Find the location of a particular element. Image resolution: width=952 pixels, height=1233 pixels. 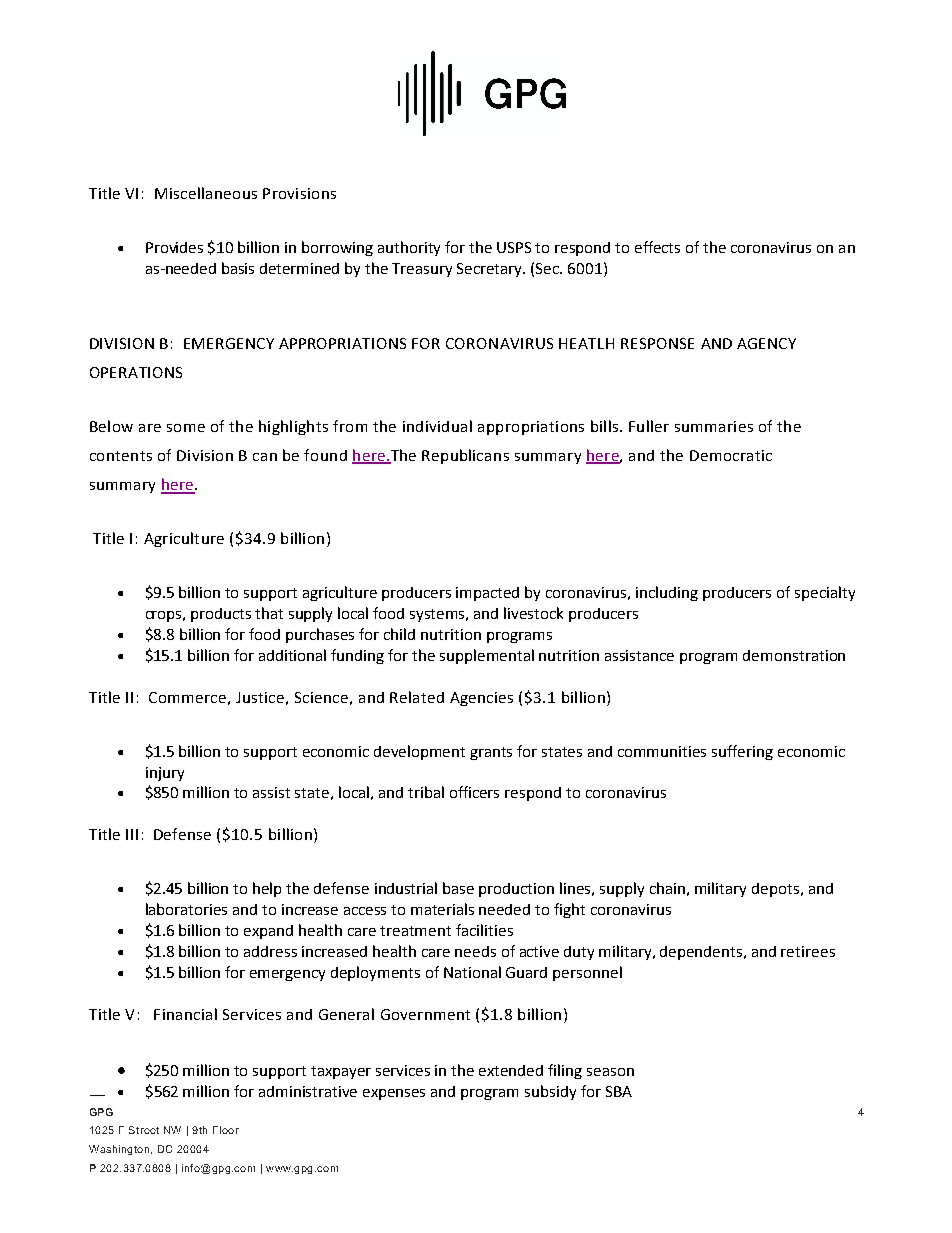

SBA is located at coordinates (619, 1091).
